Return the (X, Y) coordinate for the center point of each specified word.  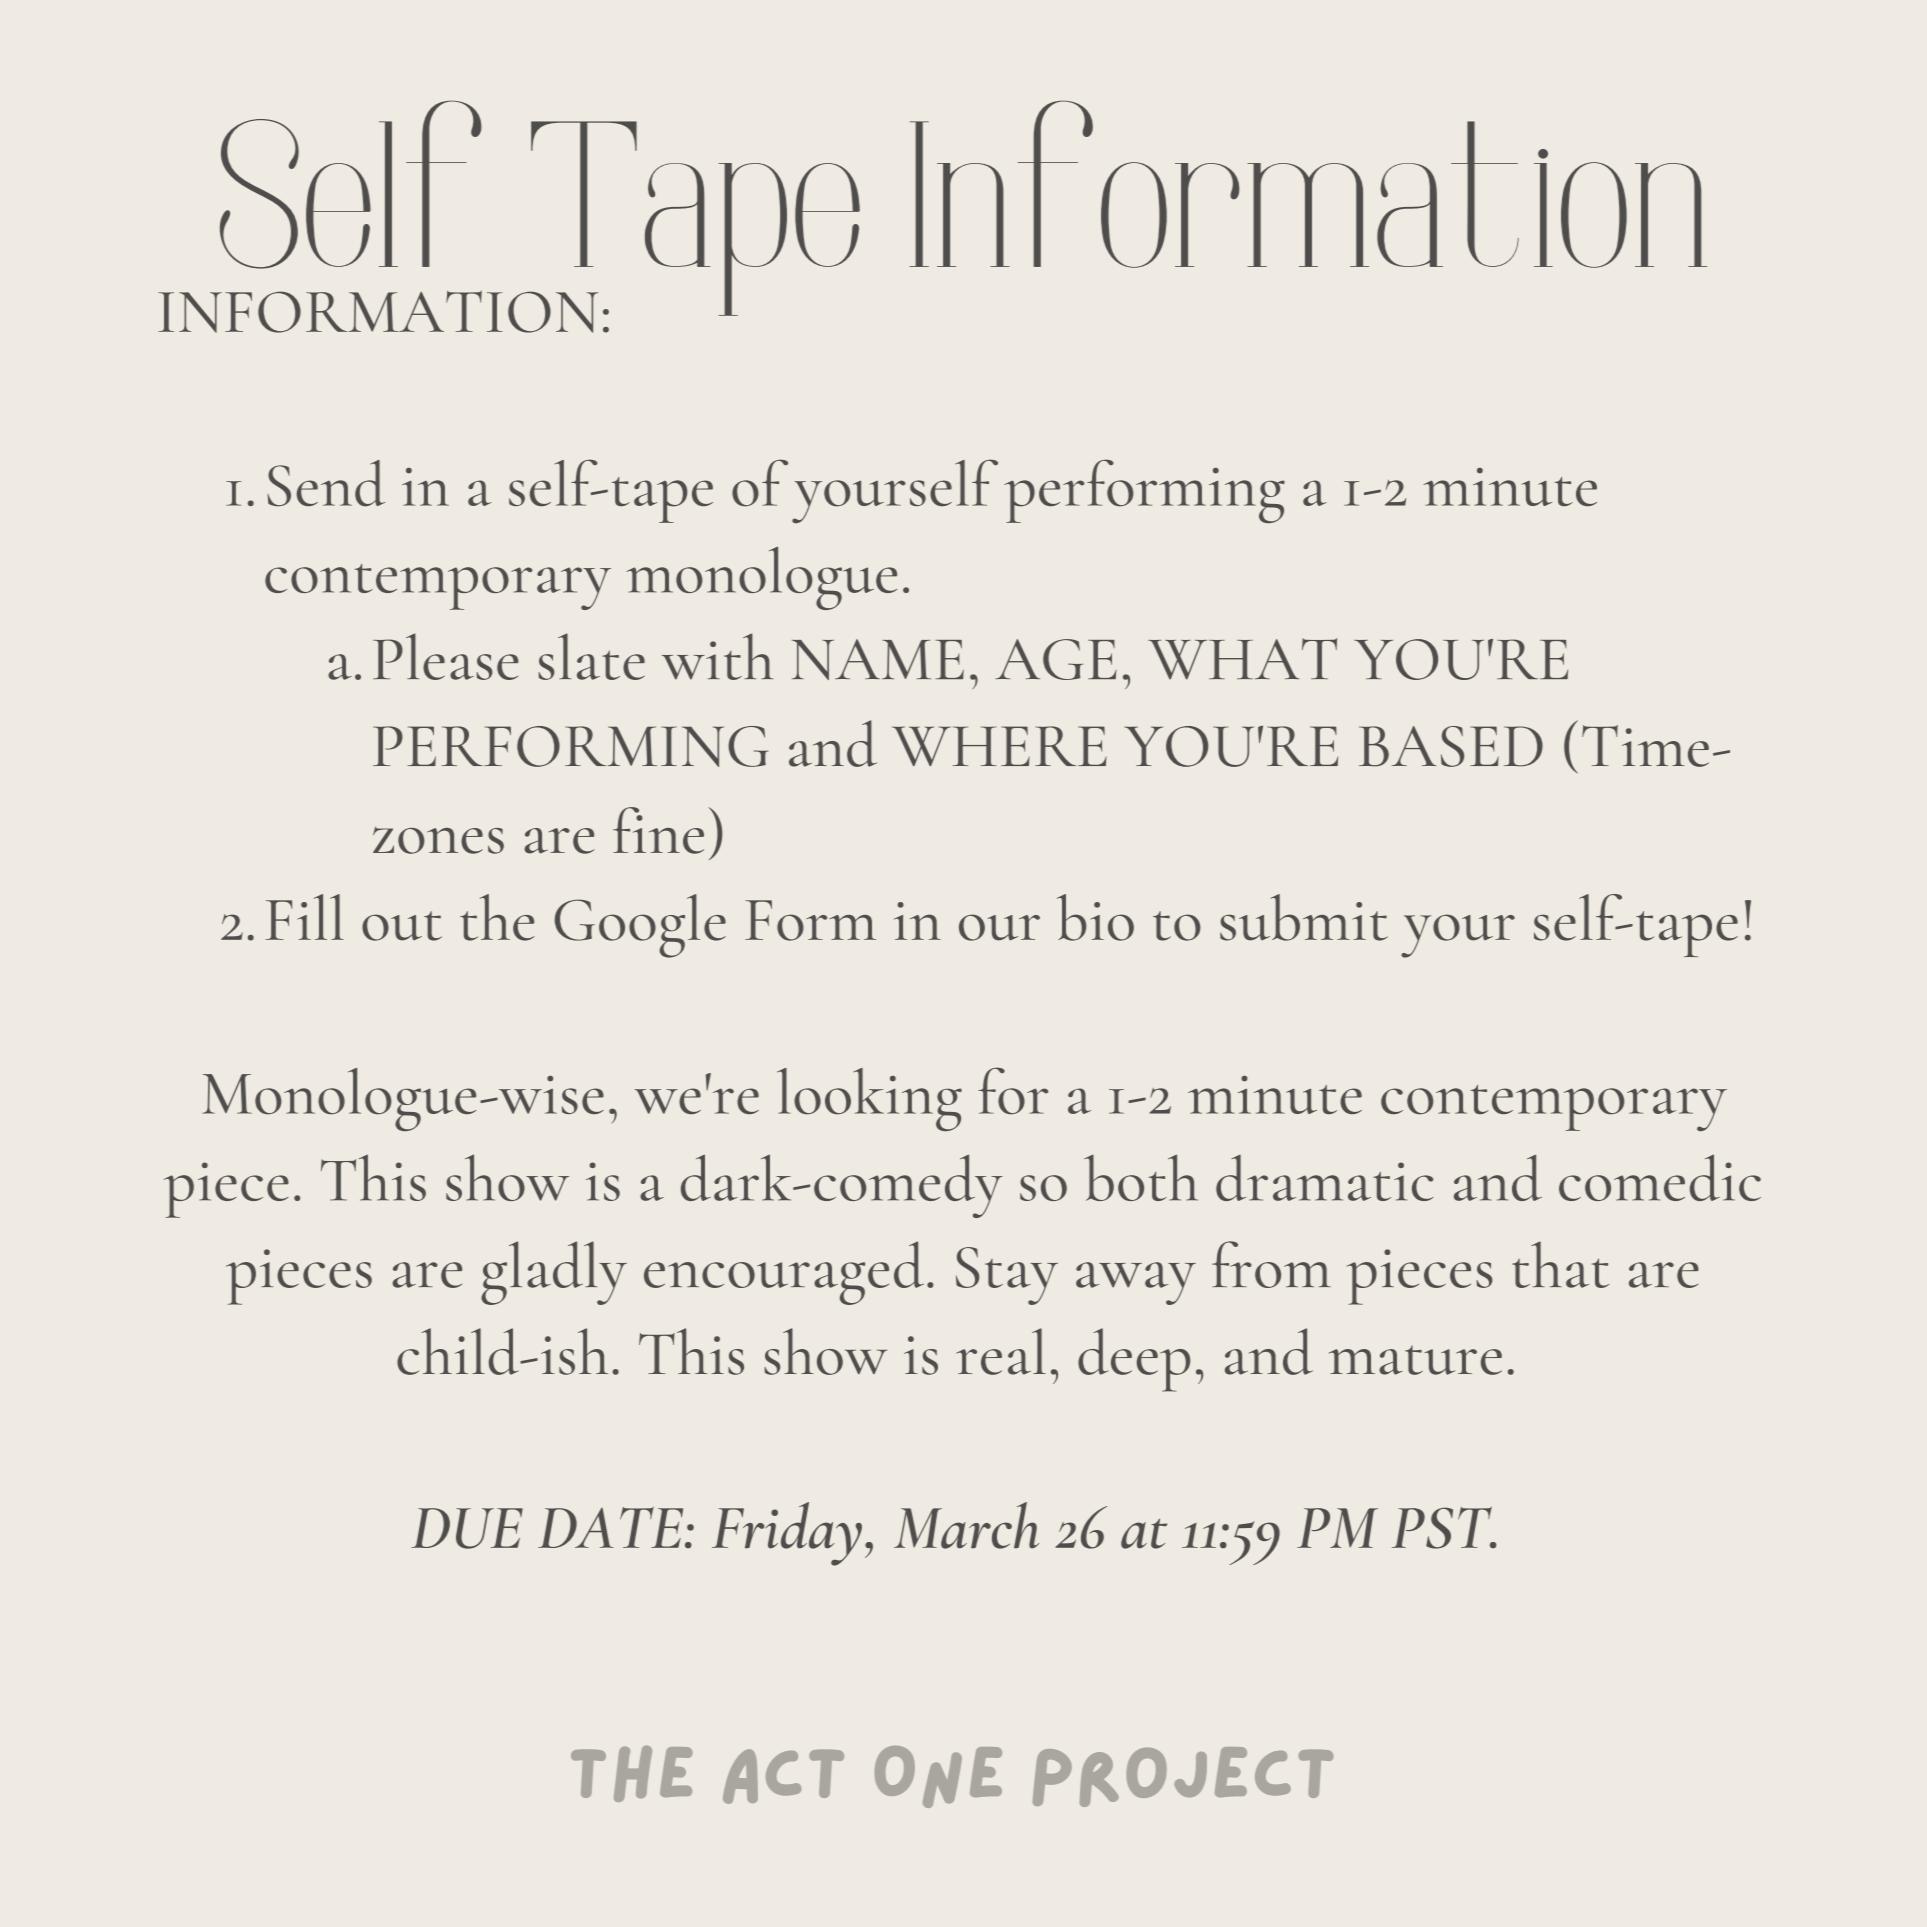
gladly (554, 1273)
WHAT (1242, 659)
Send (326, 483)
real (1001, 1351)
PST (1443, 1528)
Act (783, 1776)
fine (658, 830)
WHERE (999, 746)
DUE (467, 1528)
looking (869, 1099)
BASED (1451, 746)
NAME (878, 659)
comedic (1660, 1177)
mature (1415, 1360)
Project (1183, 1777)
